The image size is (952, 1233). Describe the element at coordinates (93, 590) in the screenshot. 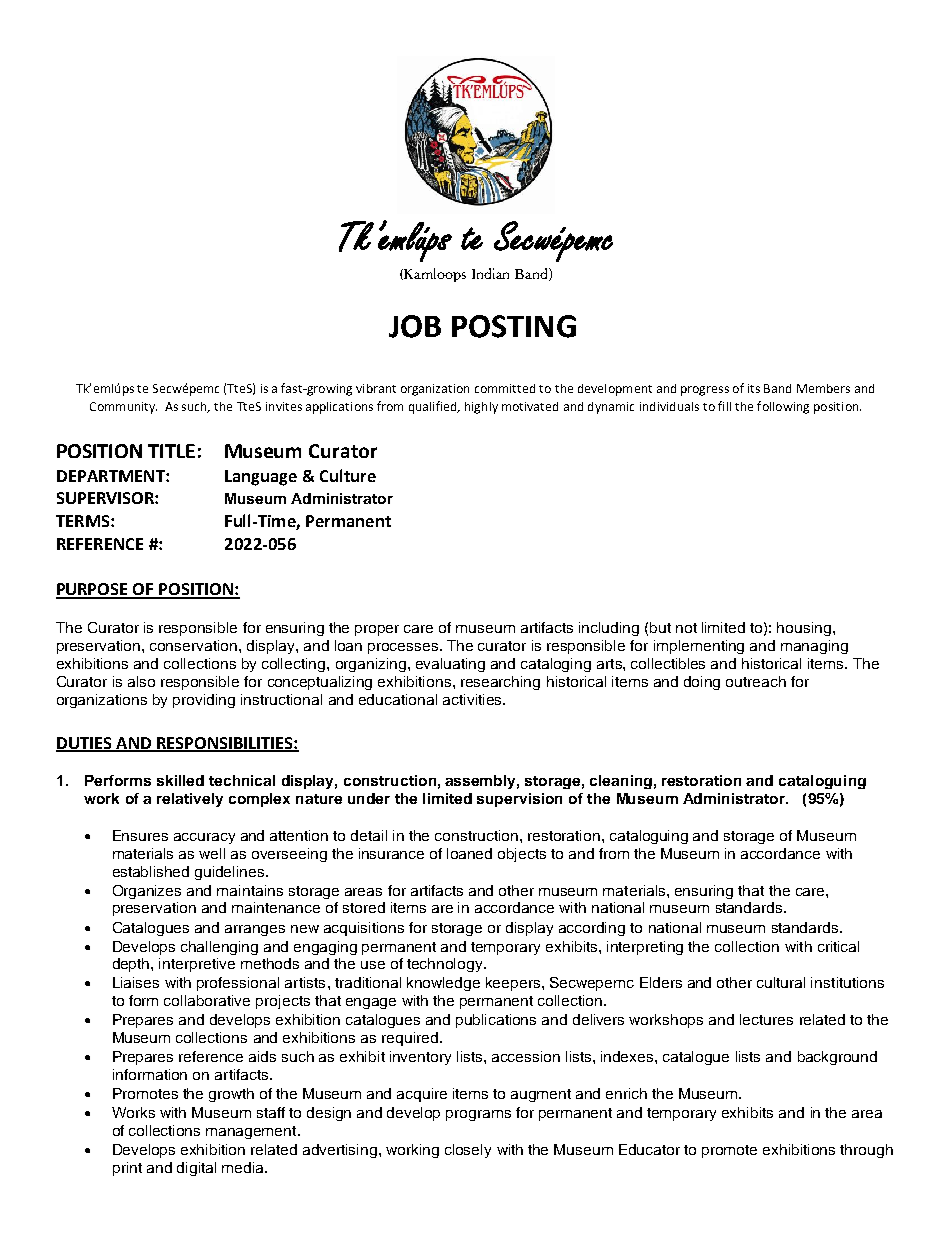

I see `PURPOSE` at that location.
